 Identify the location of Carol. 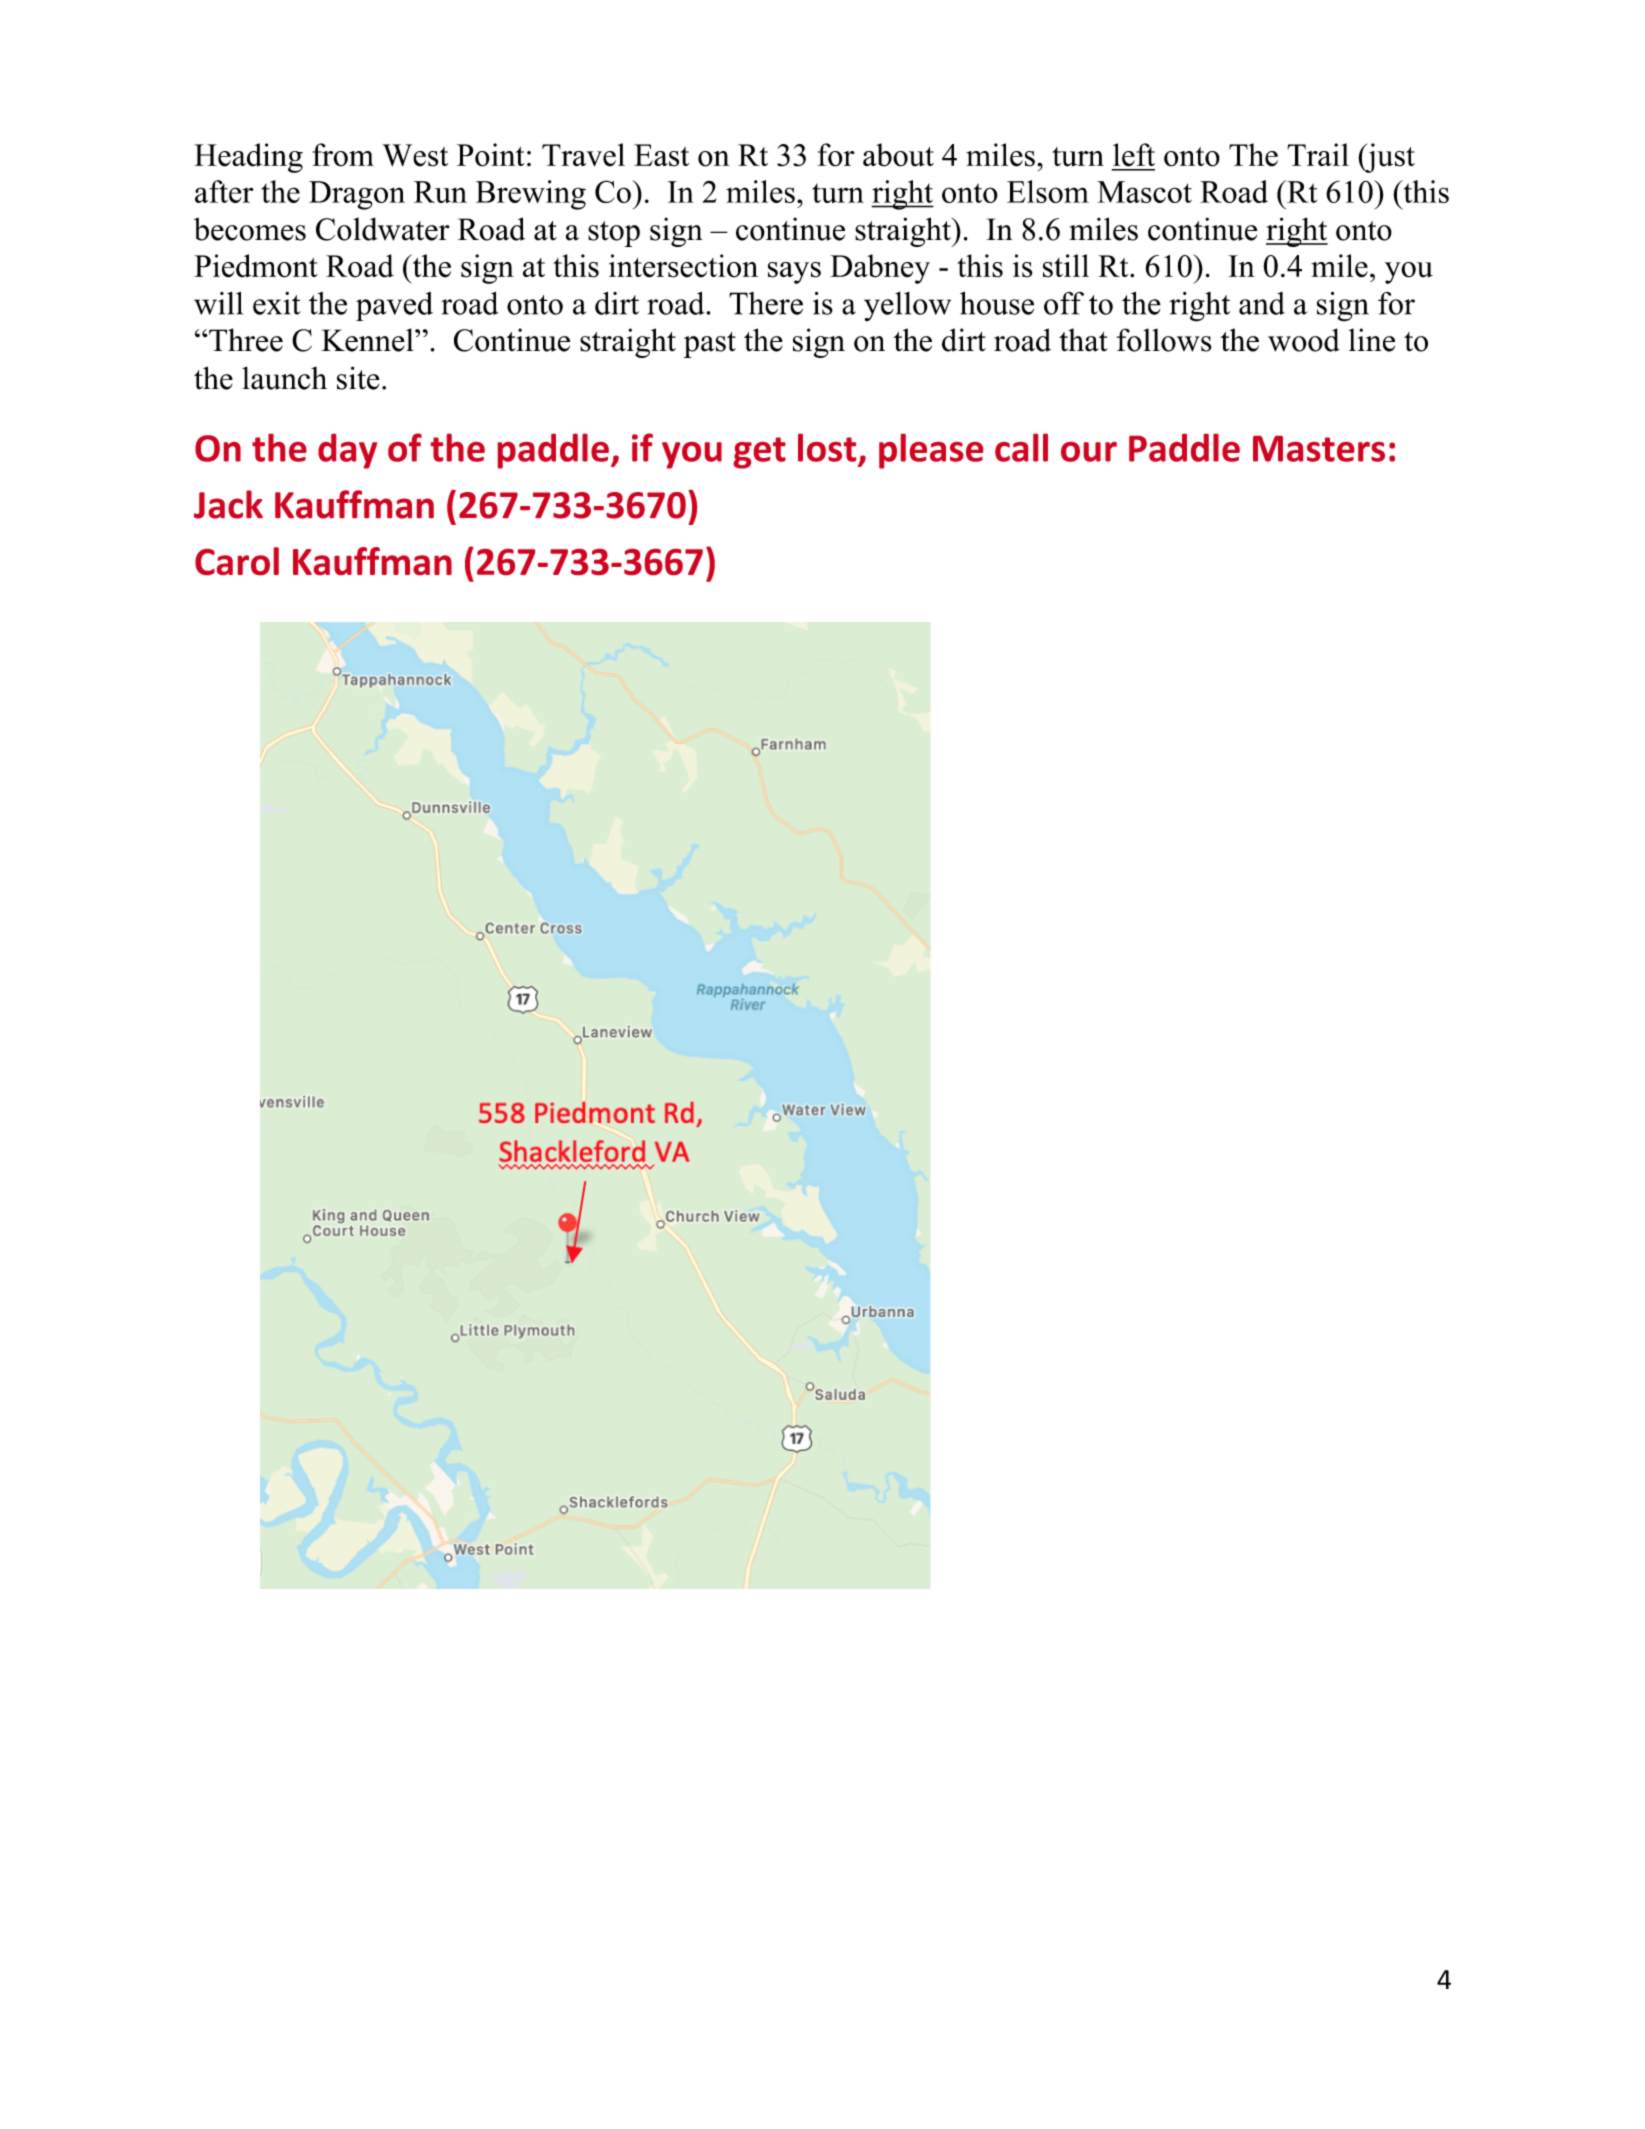
(237, 561).
